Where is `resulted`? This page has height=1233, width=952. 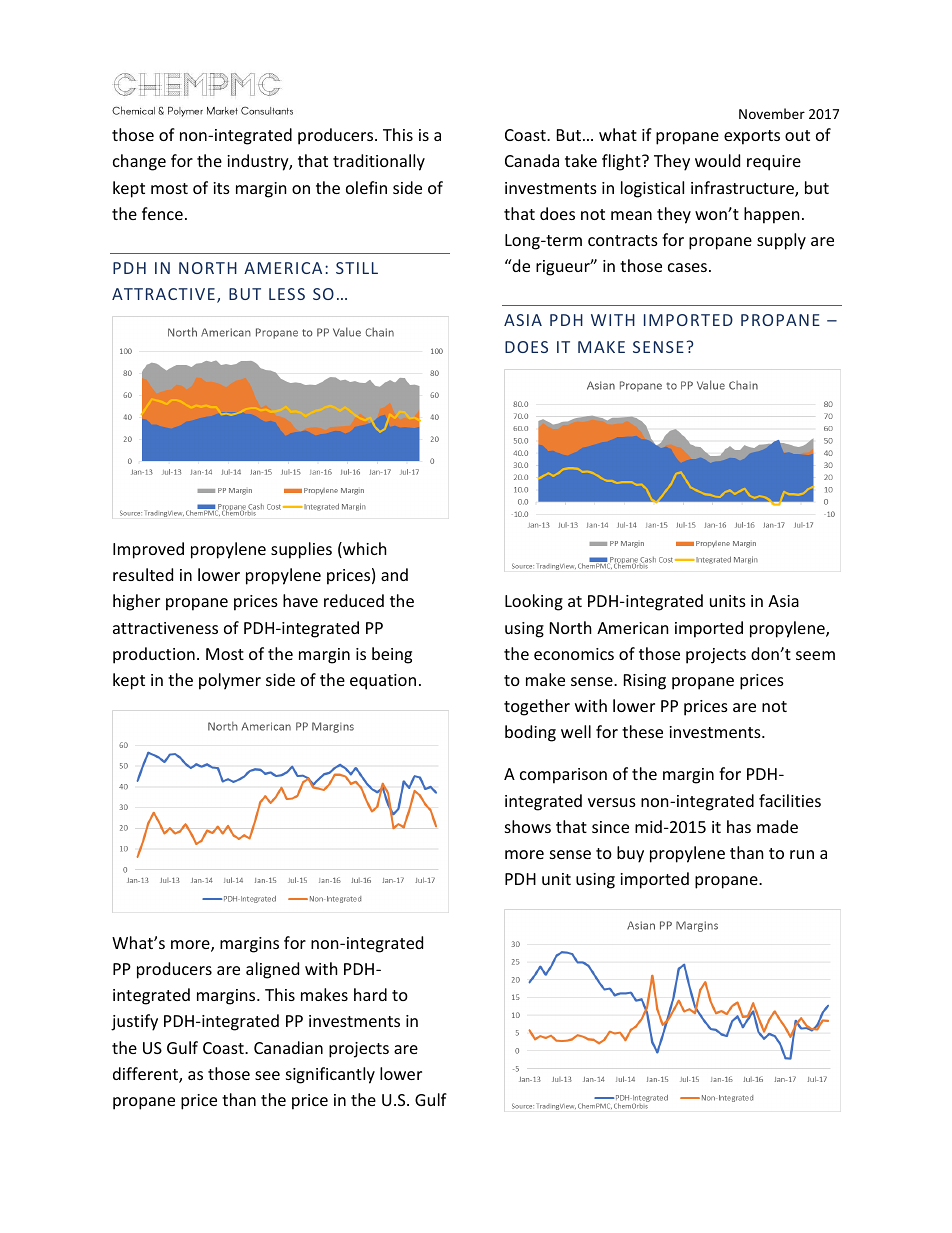
resulted is located at coordinates (143, 574).
